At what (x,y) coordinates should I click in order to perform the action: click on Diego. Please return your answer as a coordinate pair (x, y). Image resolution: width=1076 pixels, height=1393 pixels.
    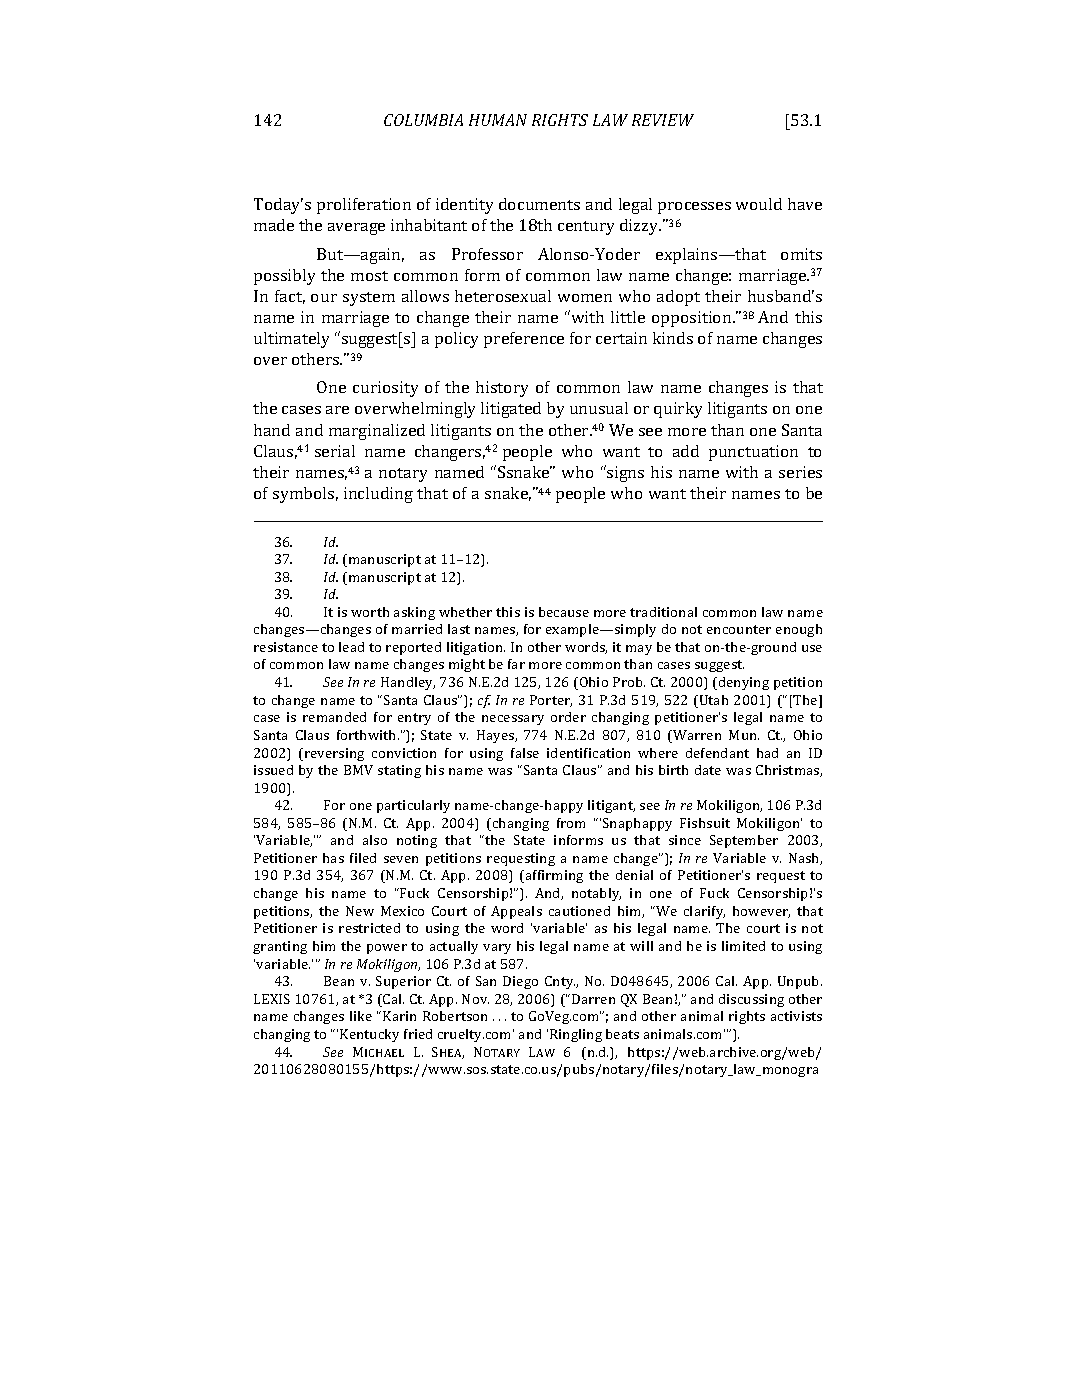
    Looking at the image, I should click on (520, 982).
